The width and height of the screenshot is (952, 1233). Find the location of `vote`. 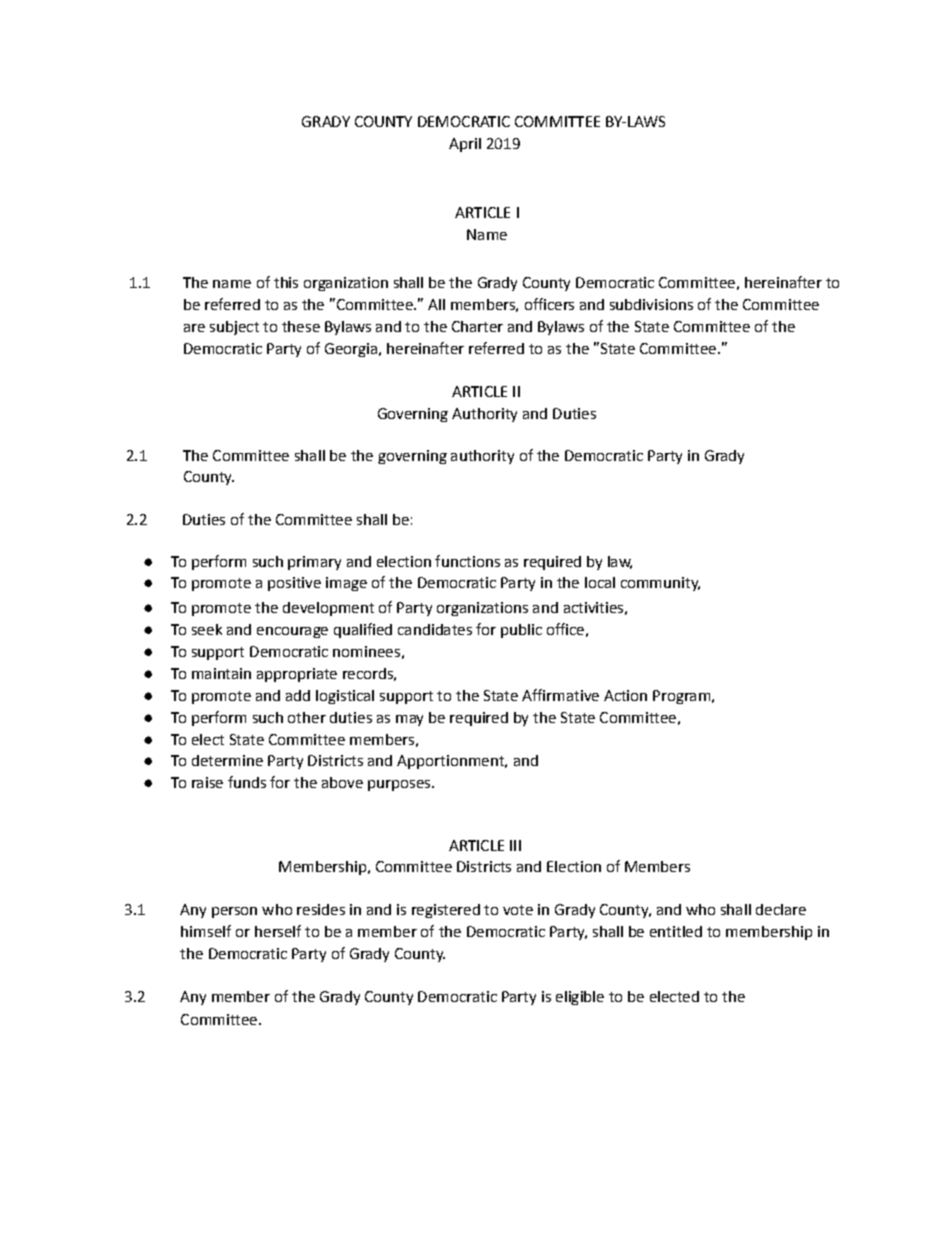

vote is located at coordinates (518, 910).
